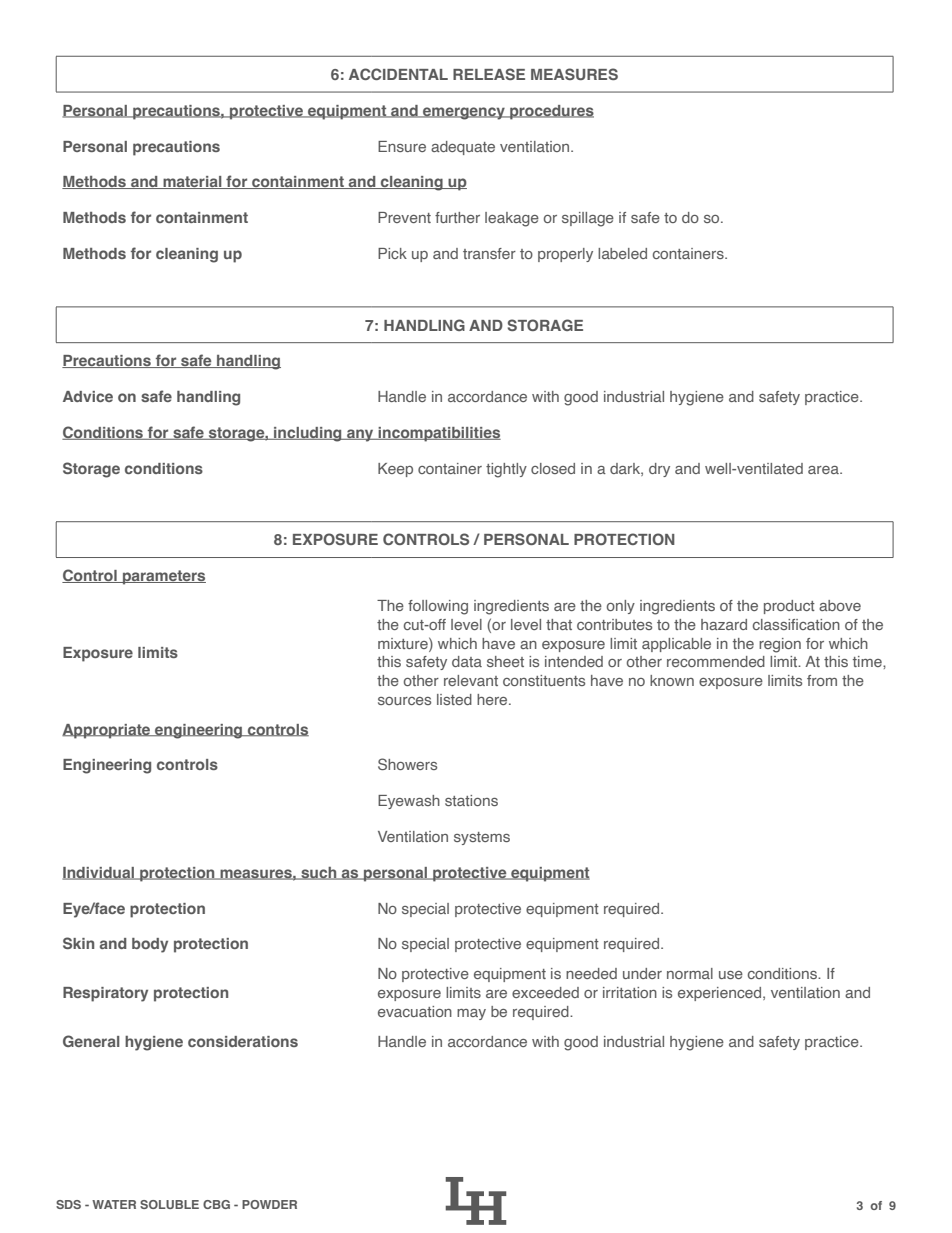  What do you see at coordinates (163, 577) in the screenshot?
I see `parameters` at bounding box center [163, 577].
